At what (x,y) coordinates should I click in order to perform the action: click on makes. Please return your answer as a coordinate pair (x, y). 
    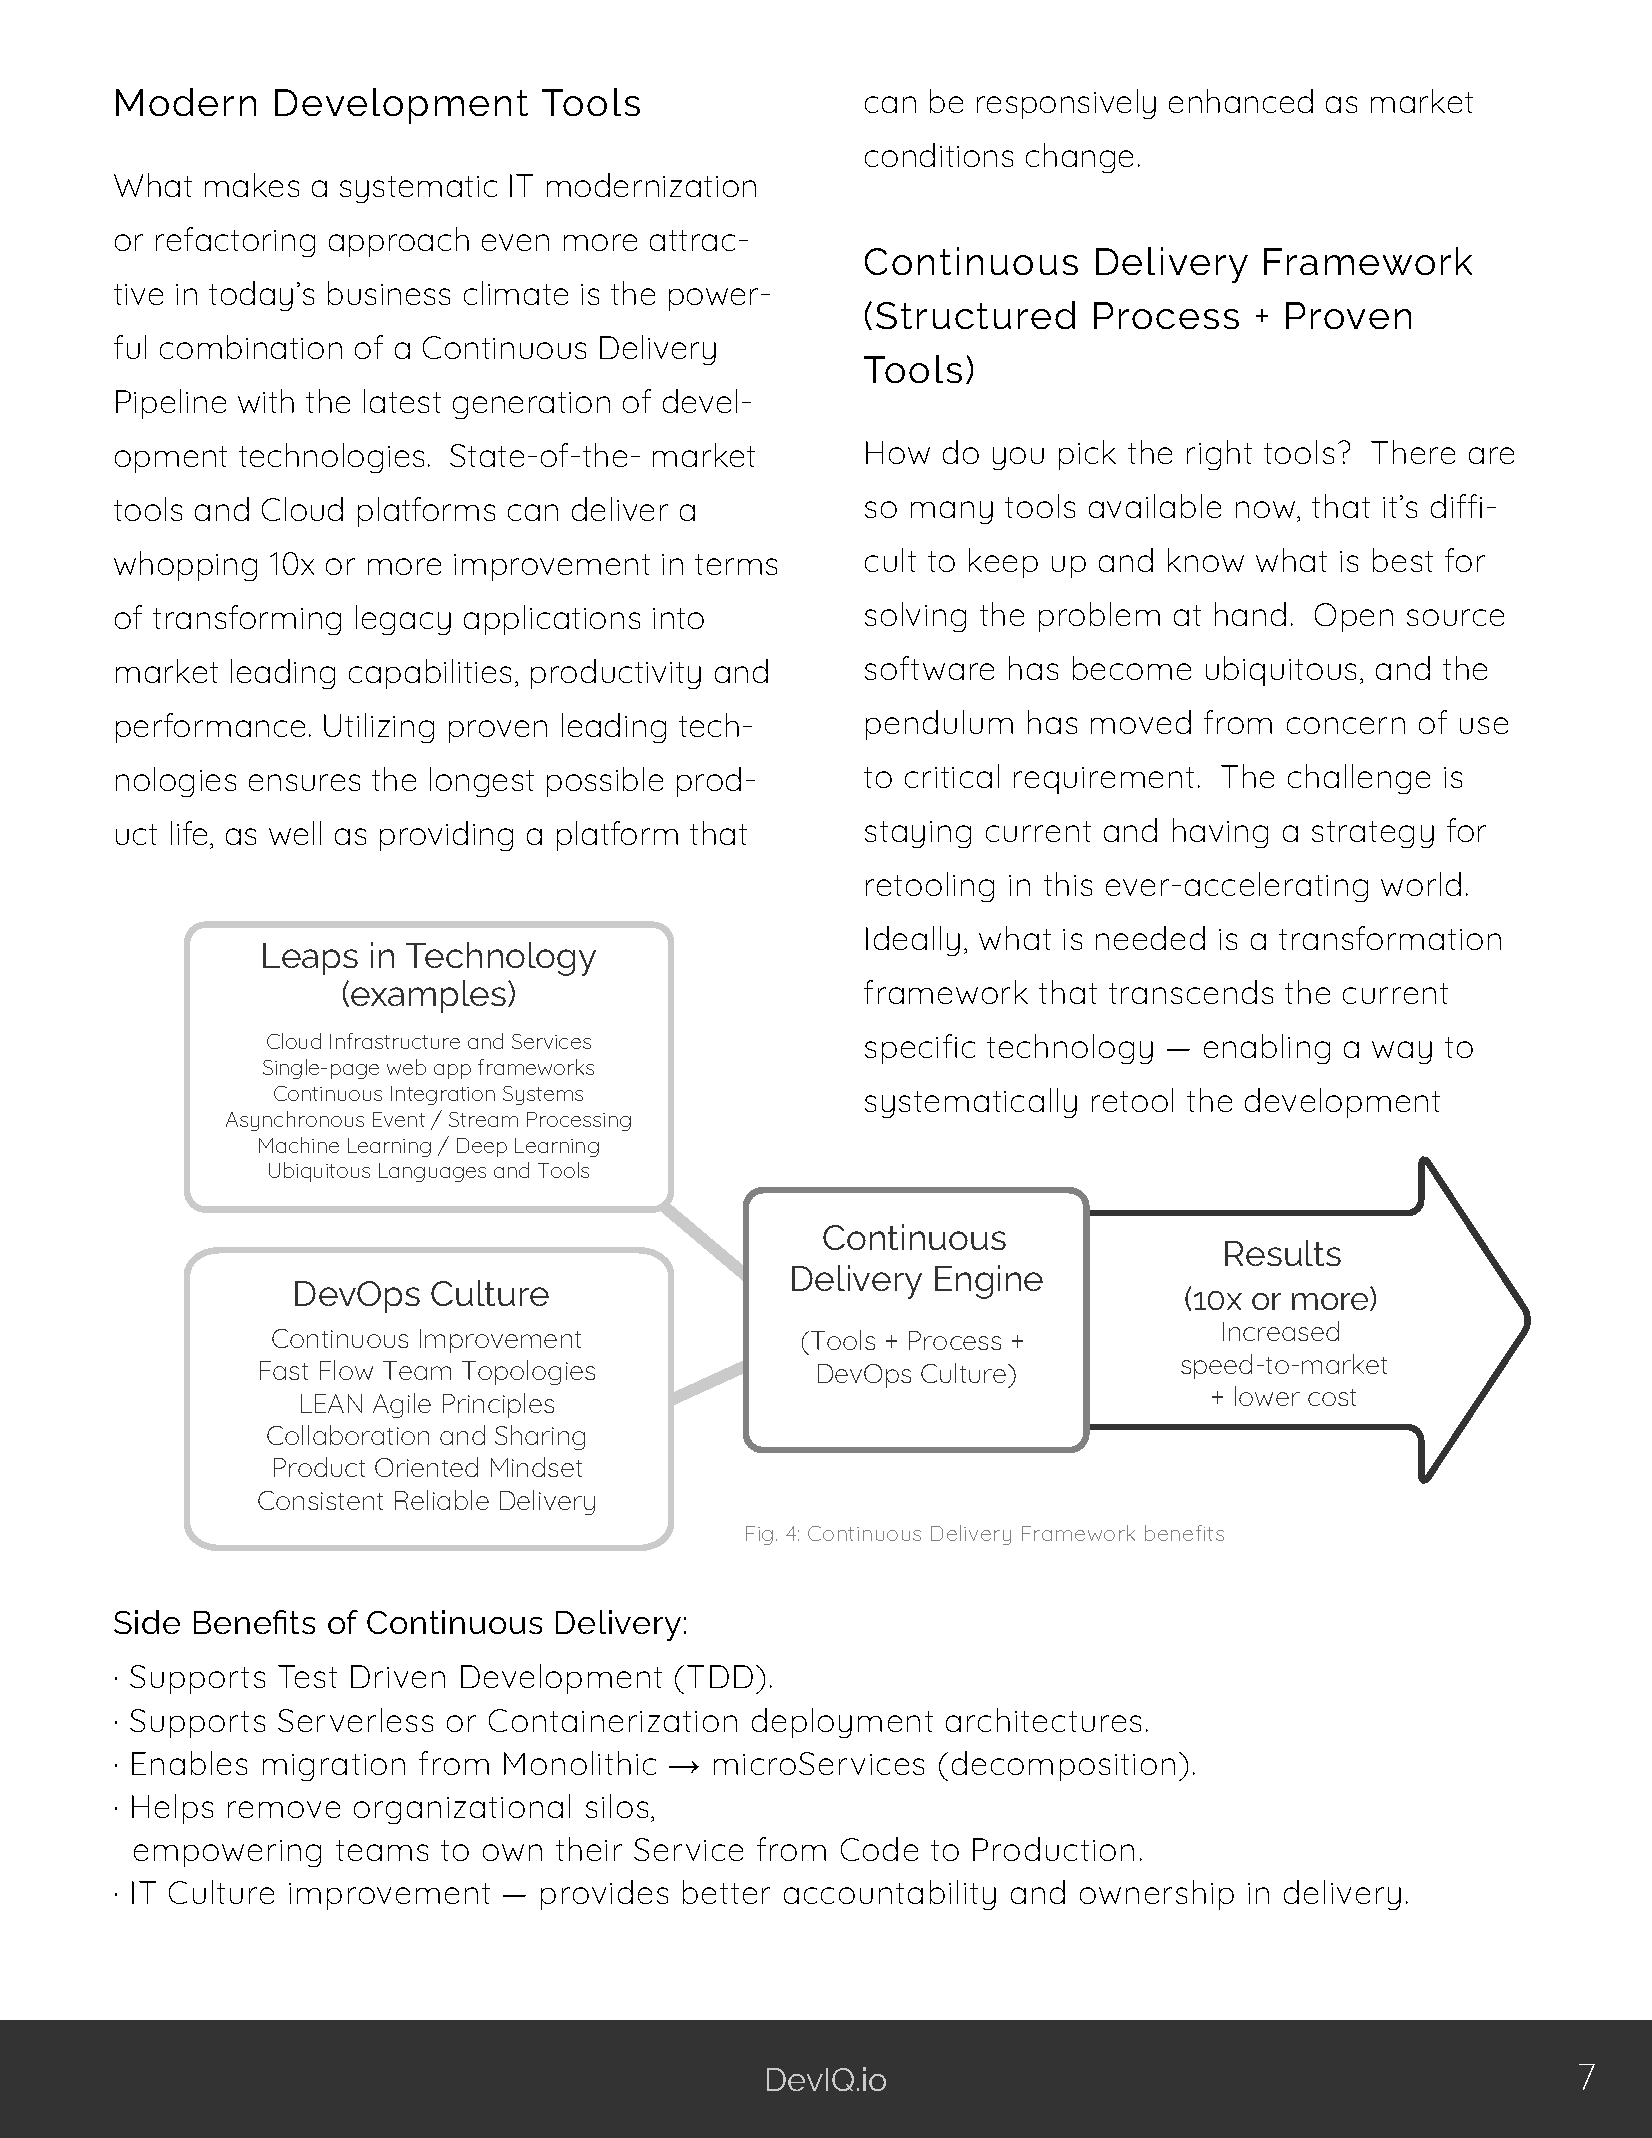
    Looking at the image, I should click on (252, 185).
